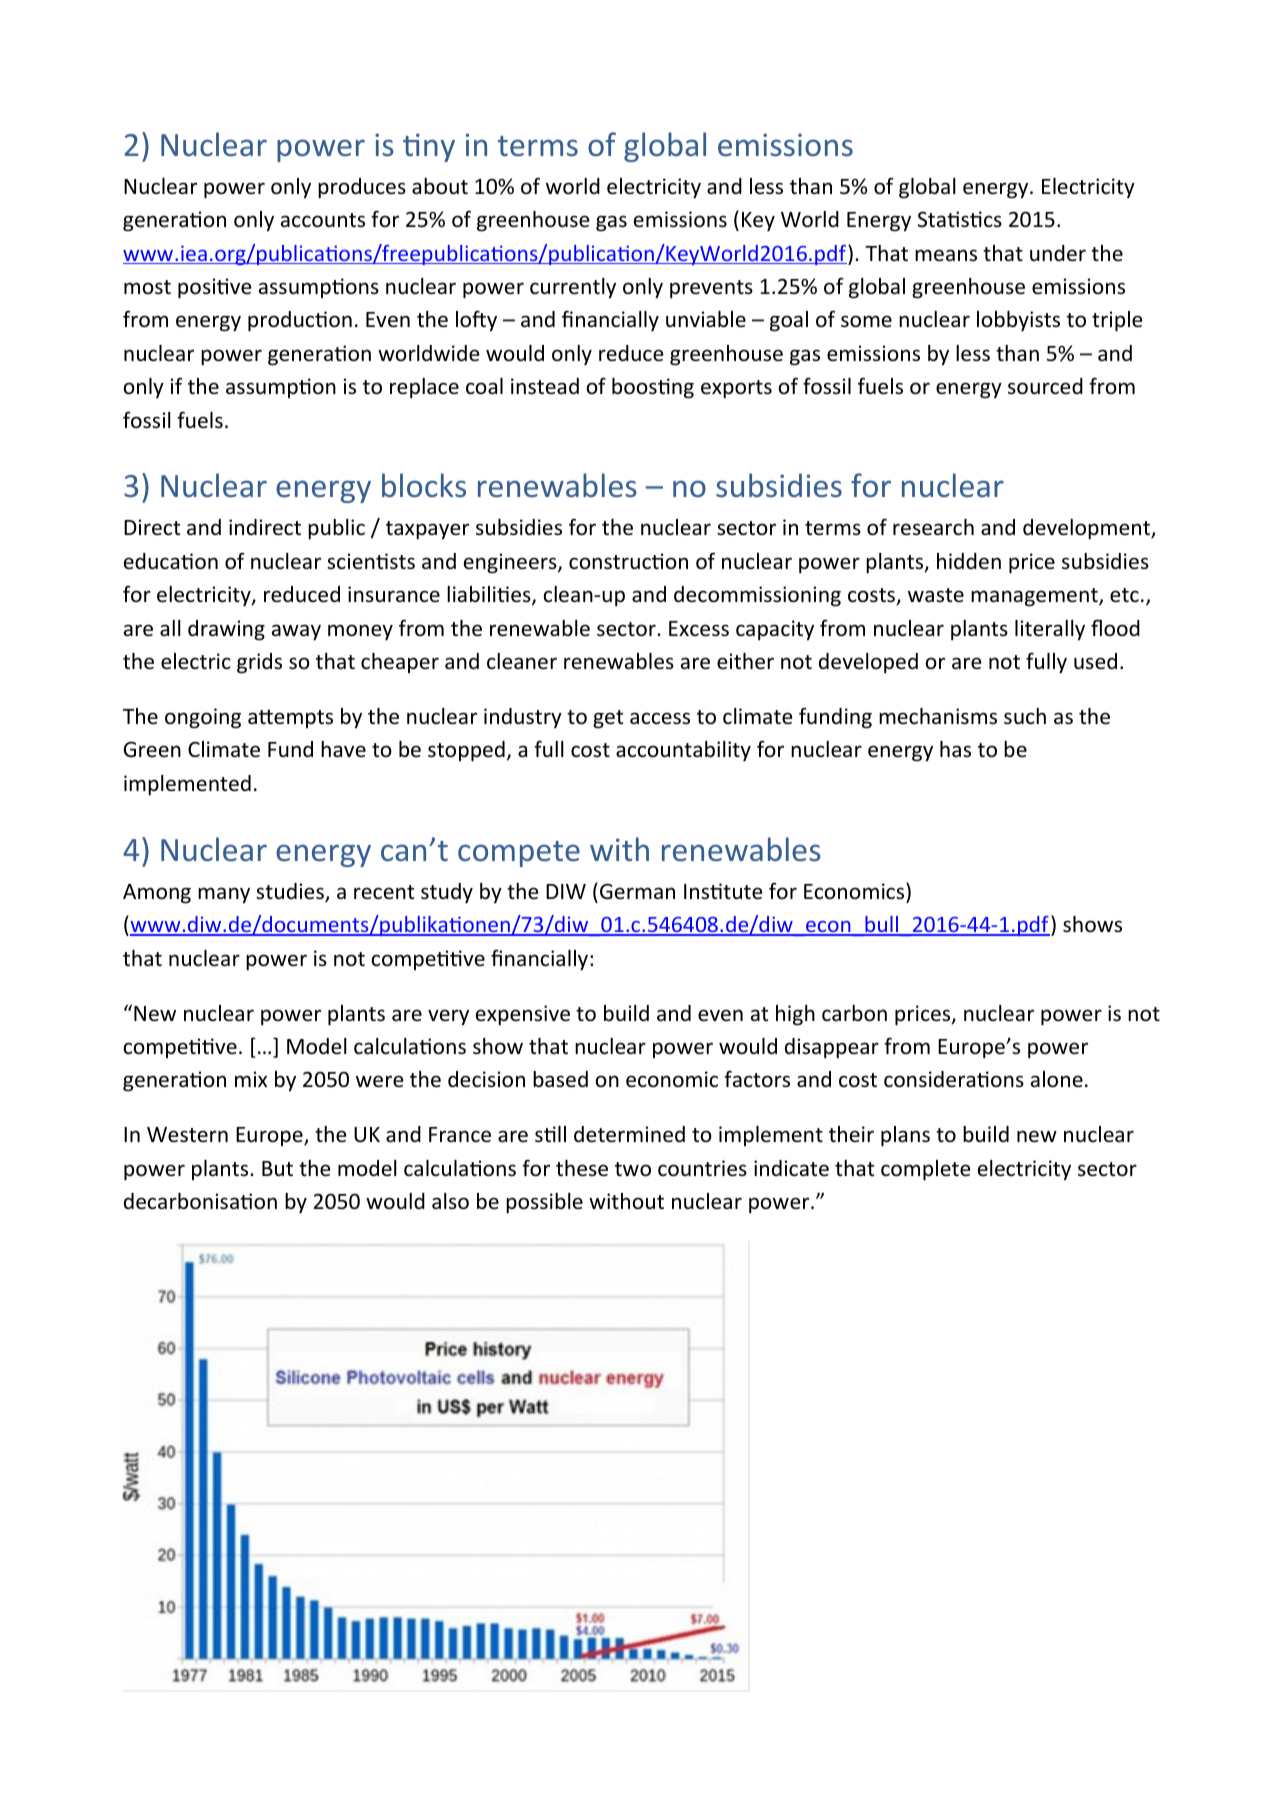 This image has width=1287, height=1820. I want to click on accounts, so click(323, 220).
